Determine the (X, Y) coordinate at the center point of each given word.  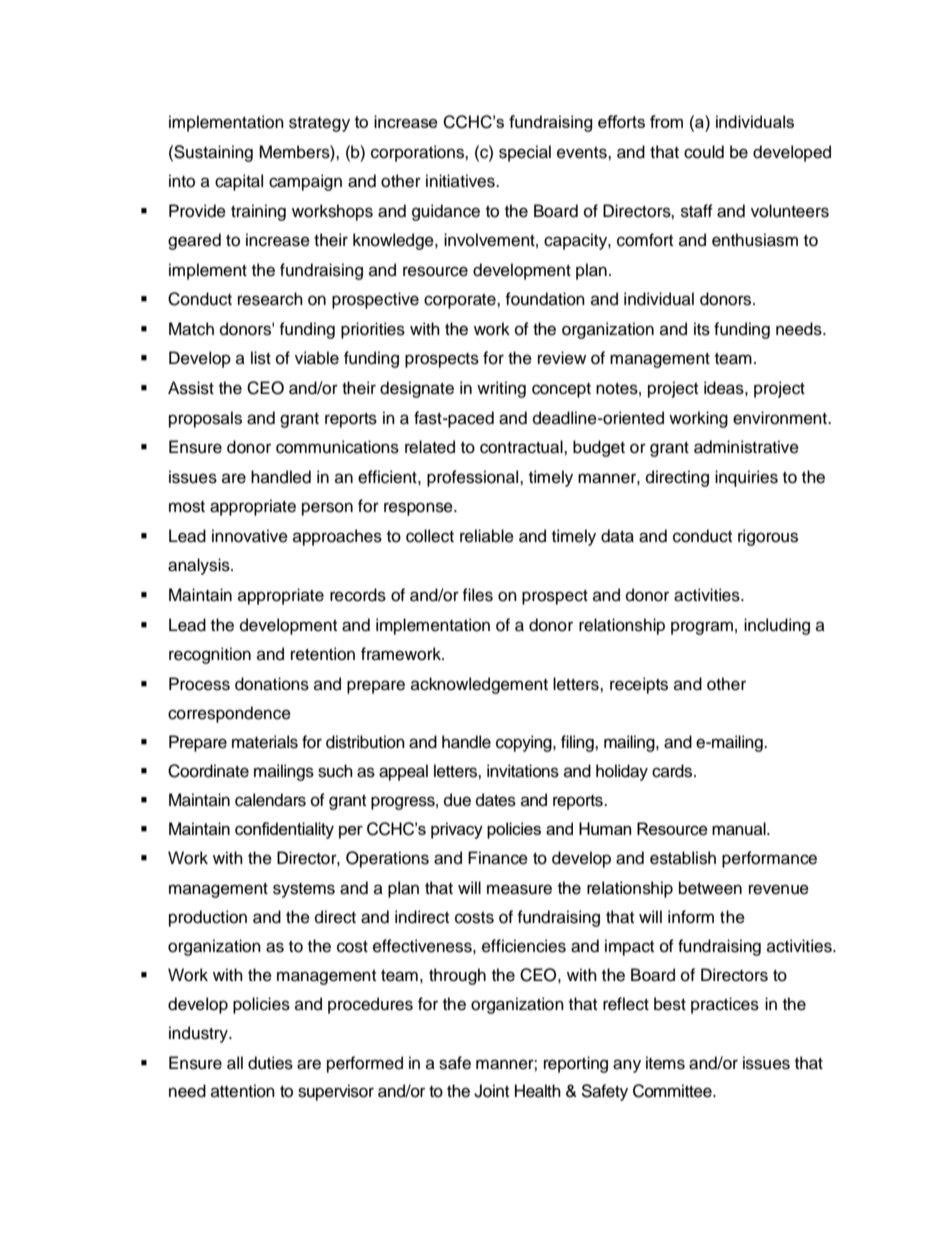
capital (239, 182)
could (704, 152)
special (525, 153)
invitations (523, 771)
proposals (205, 419)
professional (474, 478)
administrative (746, 447)
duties (270, 1063)
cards (673, 771)
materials (265, 742)
